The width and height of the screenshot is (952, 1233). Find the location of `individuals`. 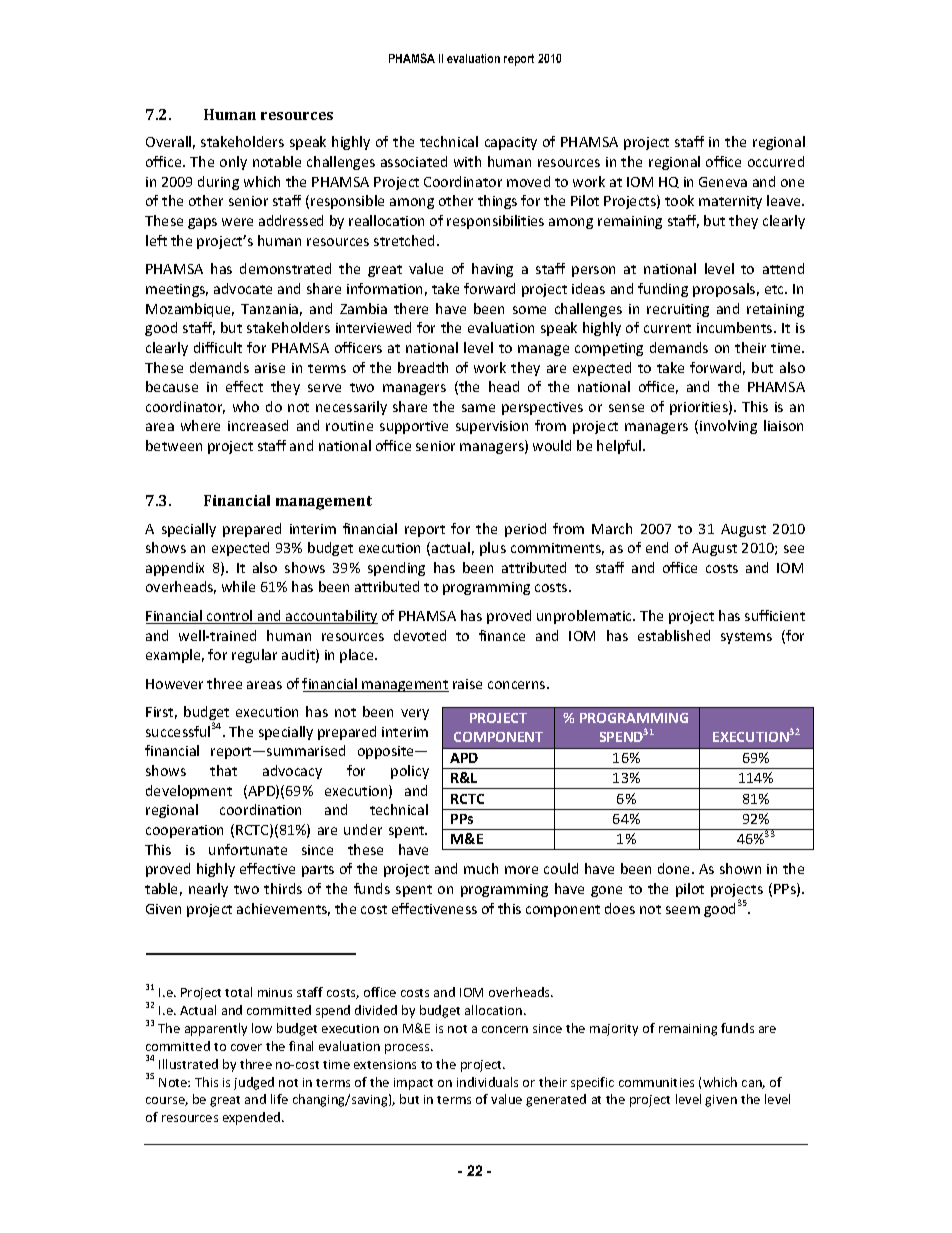

individuals is located at coordinates (487, 1082).
